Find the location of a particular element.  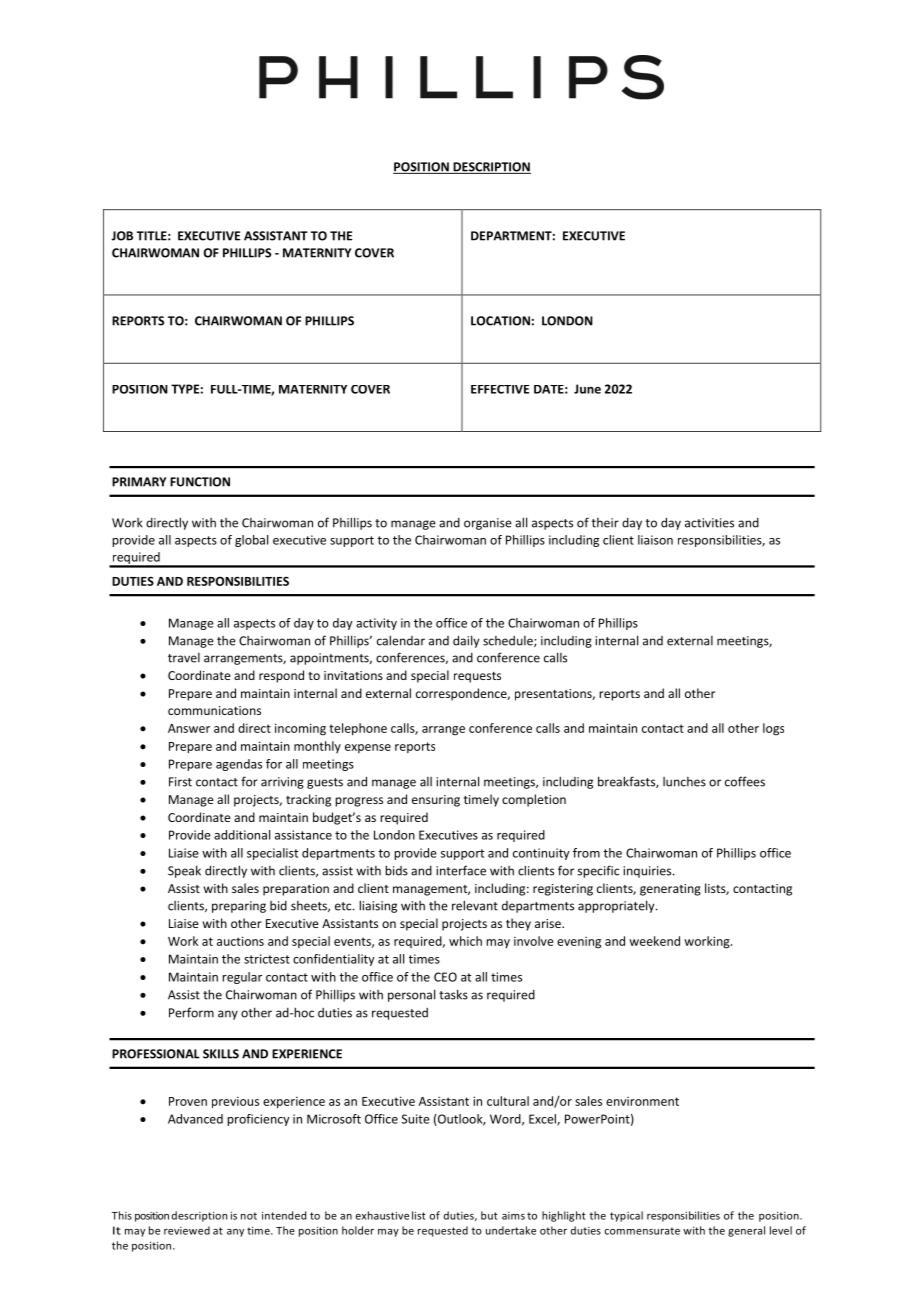

but is located at coordinates (489, 1215).
